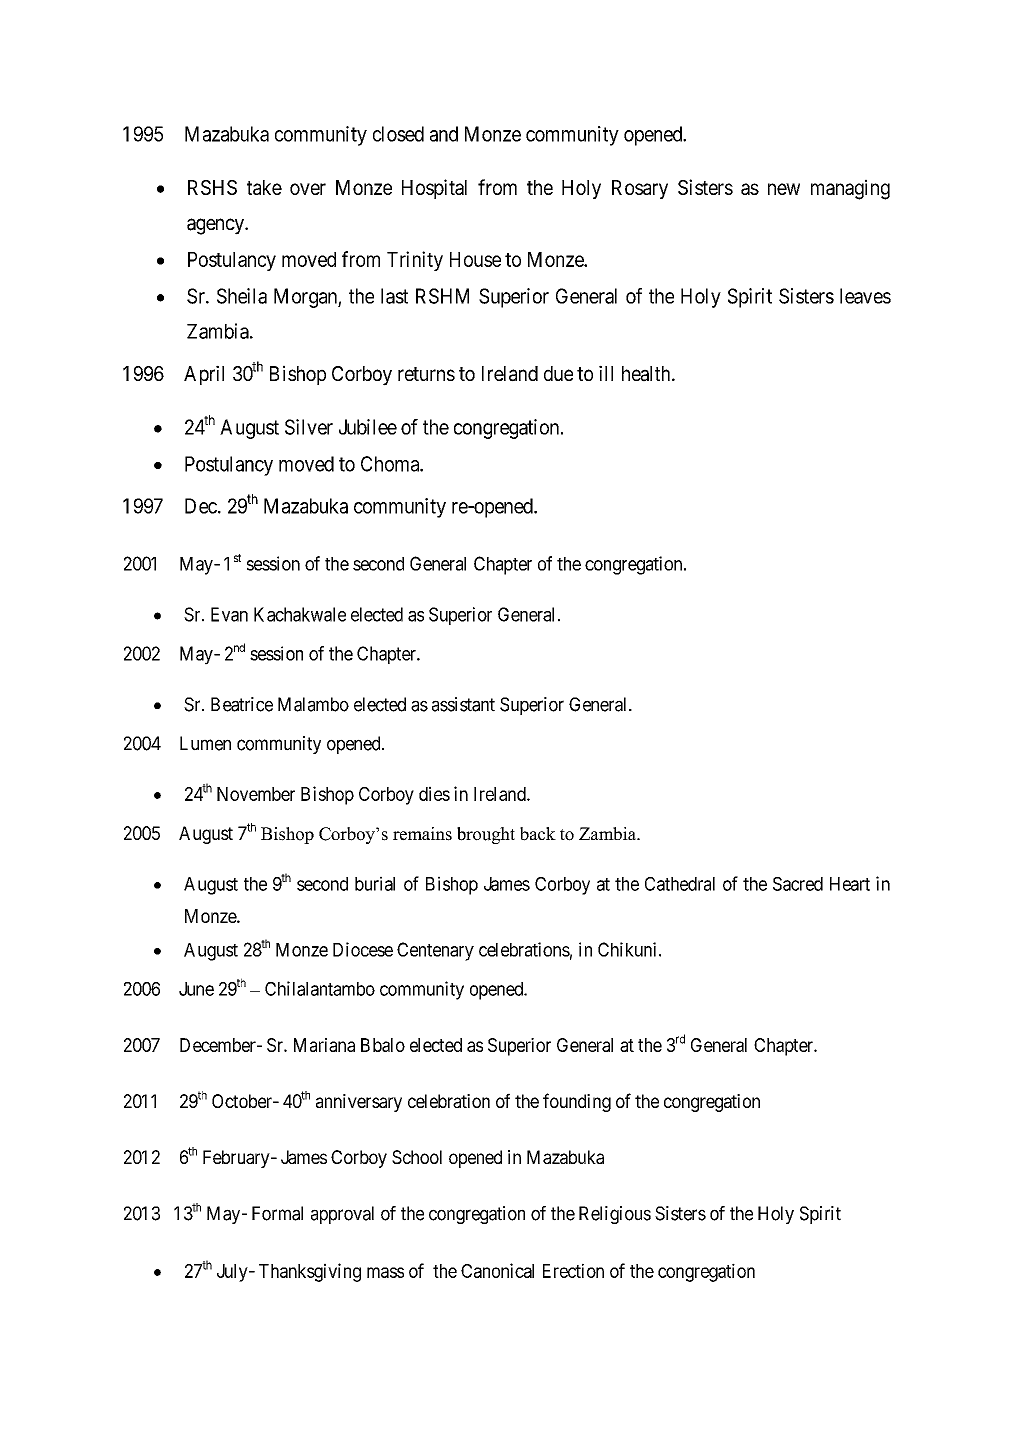  What do you see at coordinates (342, 1215) in the screenshot?
I see `approval` at bounding box center [342, 1215].
